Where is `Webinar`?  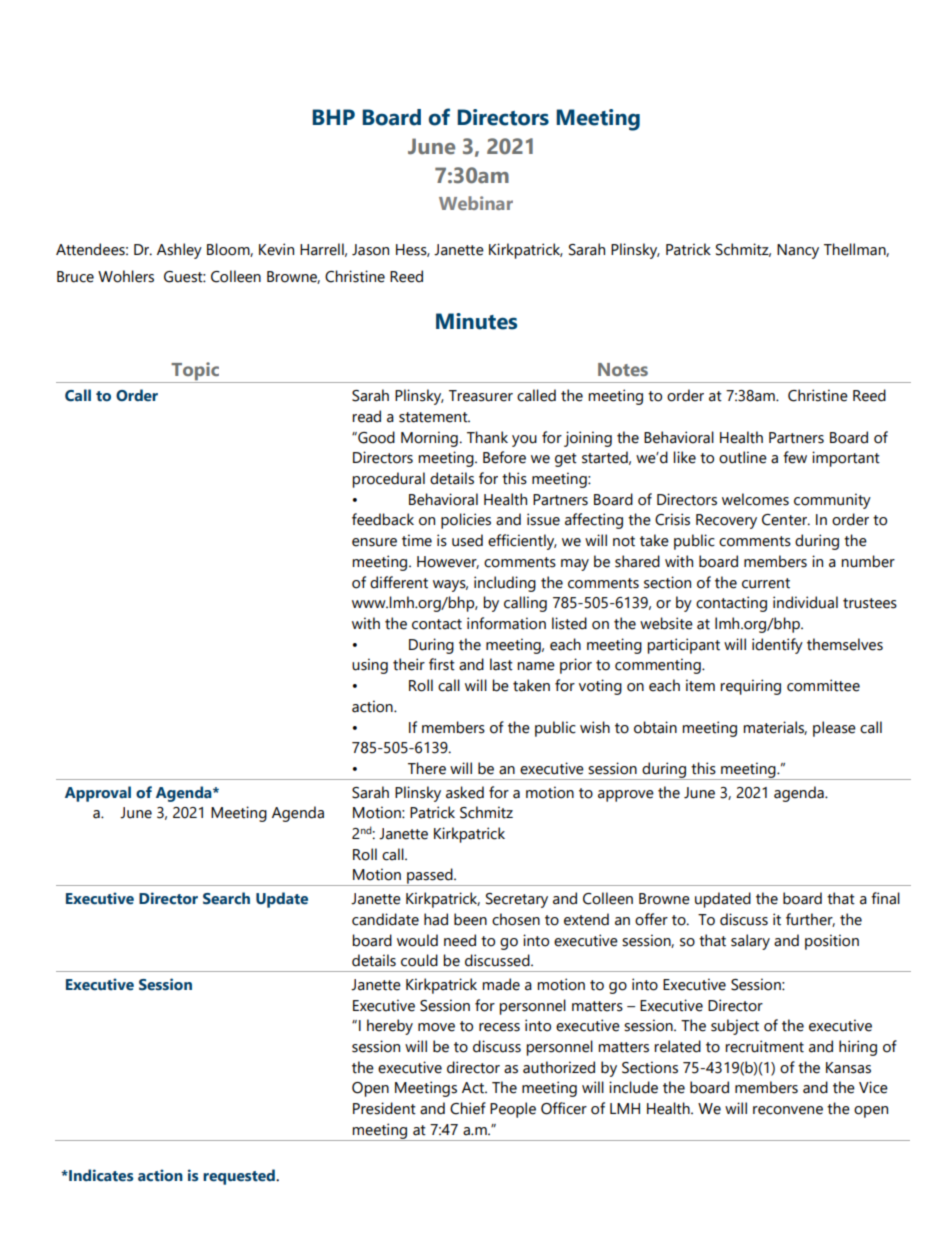
Webinar is located at coordinates (476, 203).
